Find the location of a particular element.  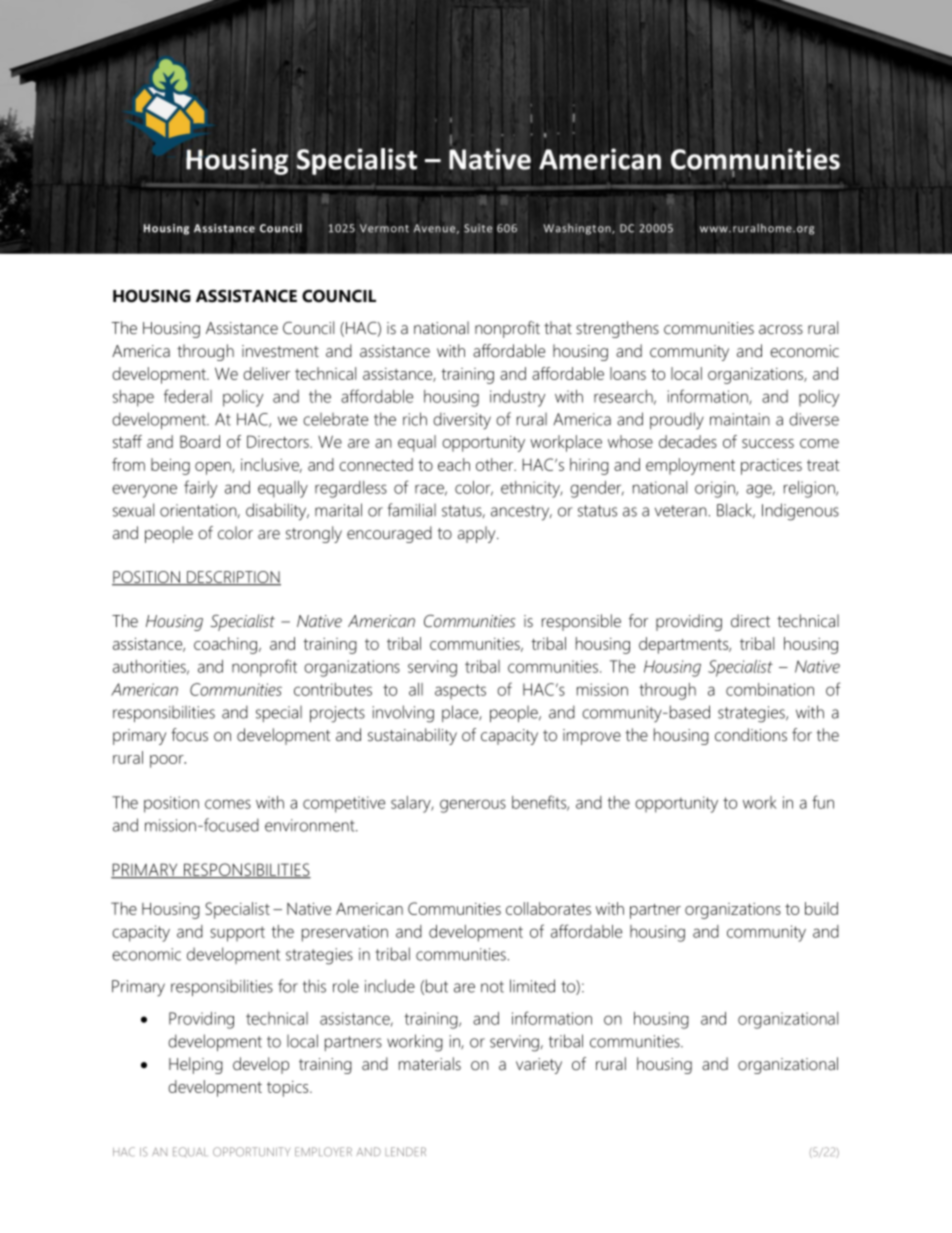

investment is located at coordinates (280, 351).
